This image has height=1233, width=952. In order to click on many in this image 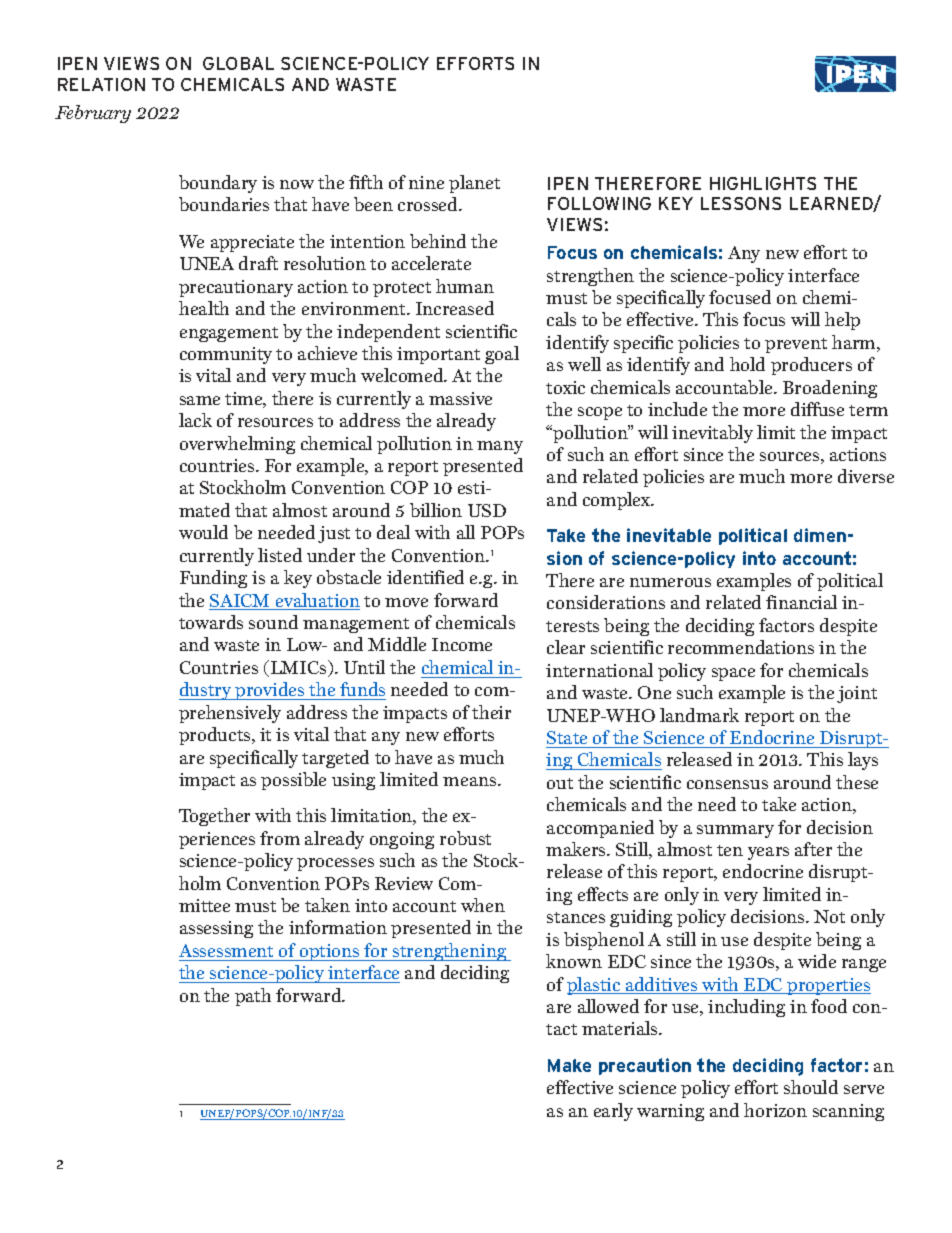, I will do `click(500, 447)`.
